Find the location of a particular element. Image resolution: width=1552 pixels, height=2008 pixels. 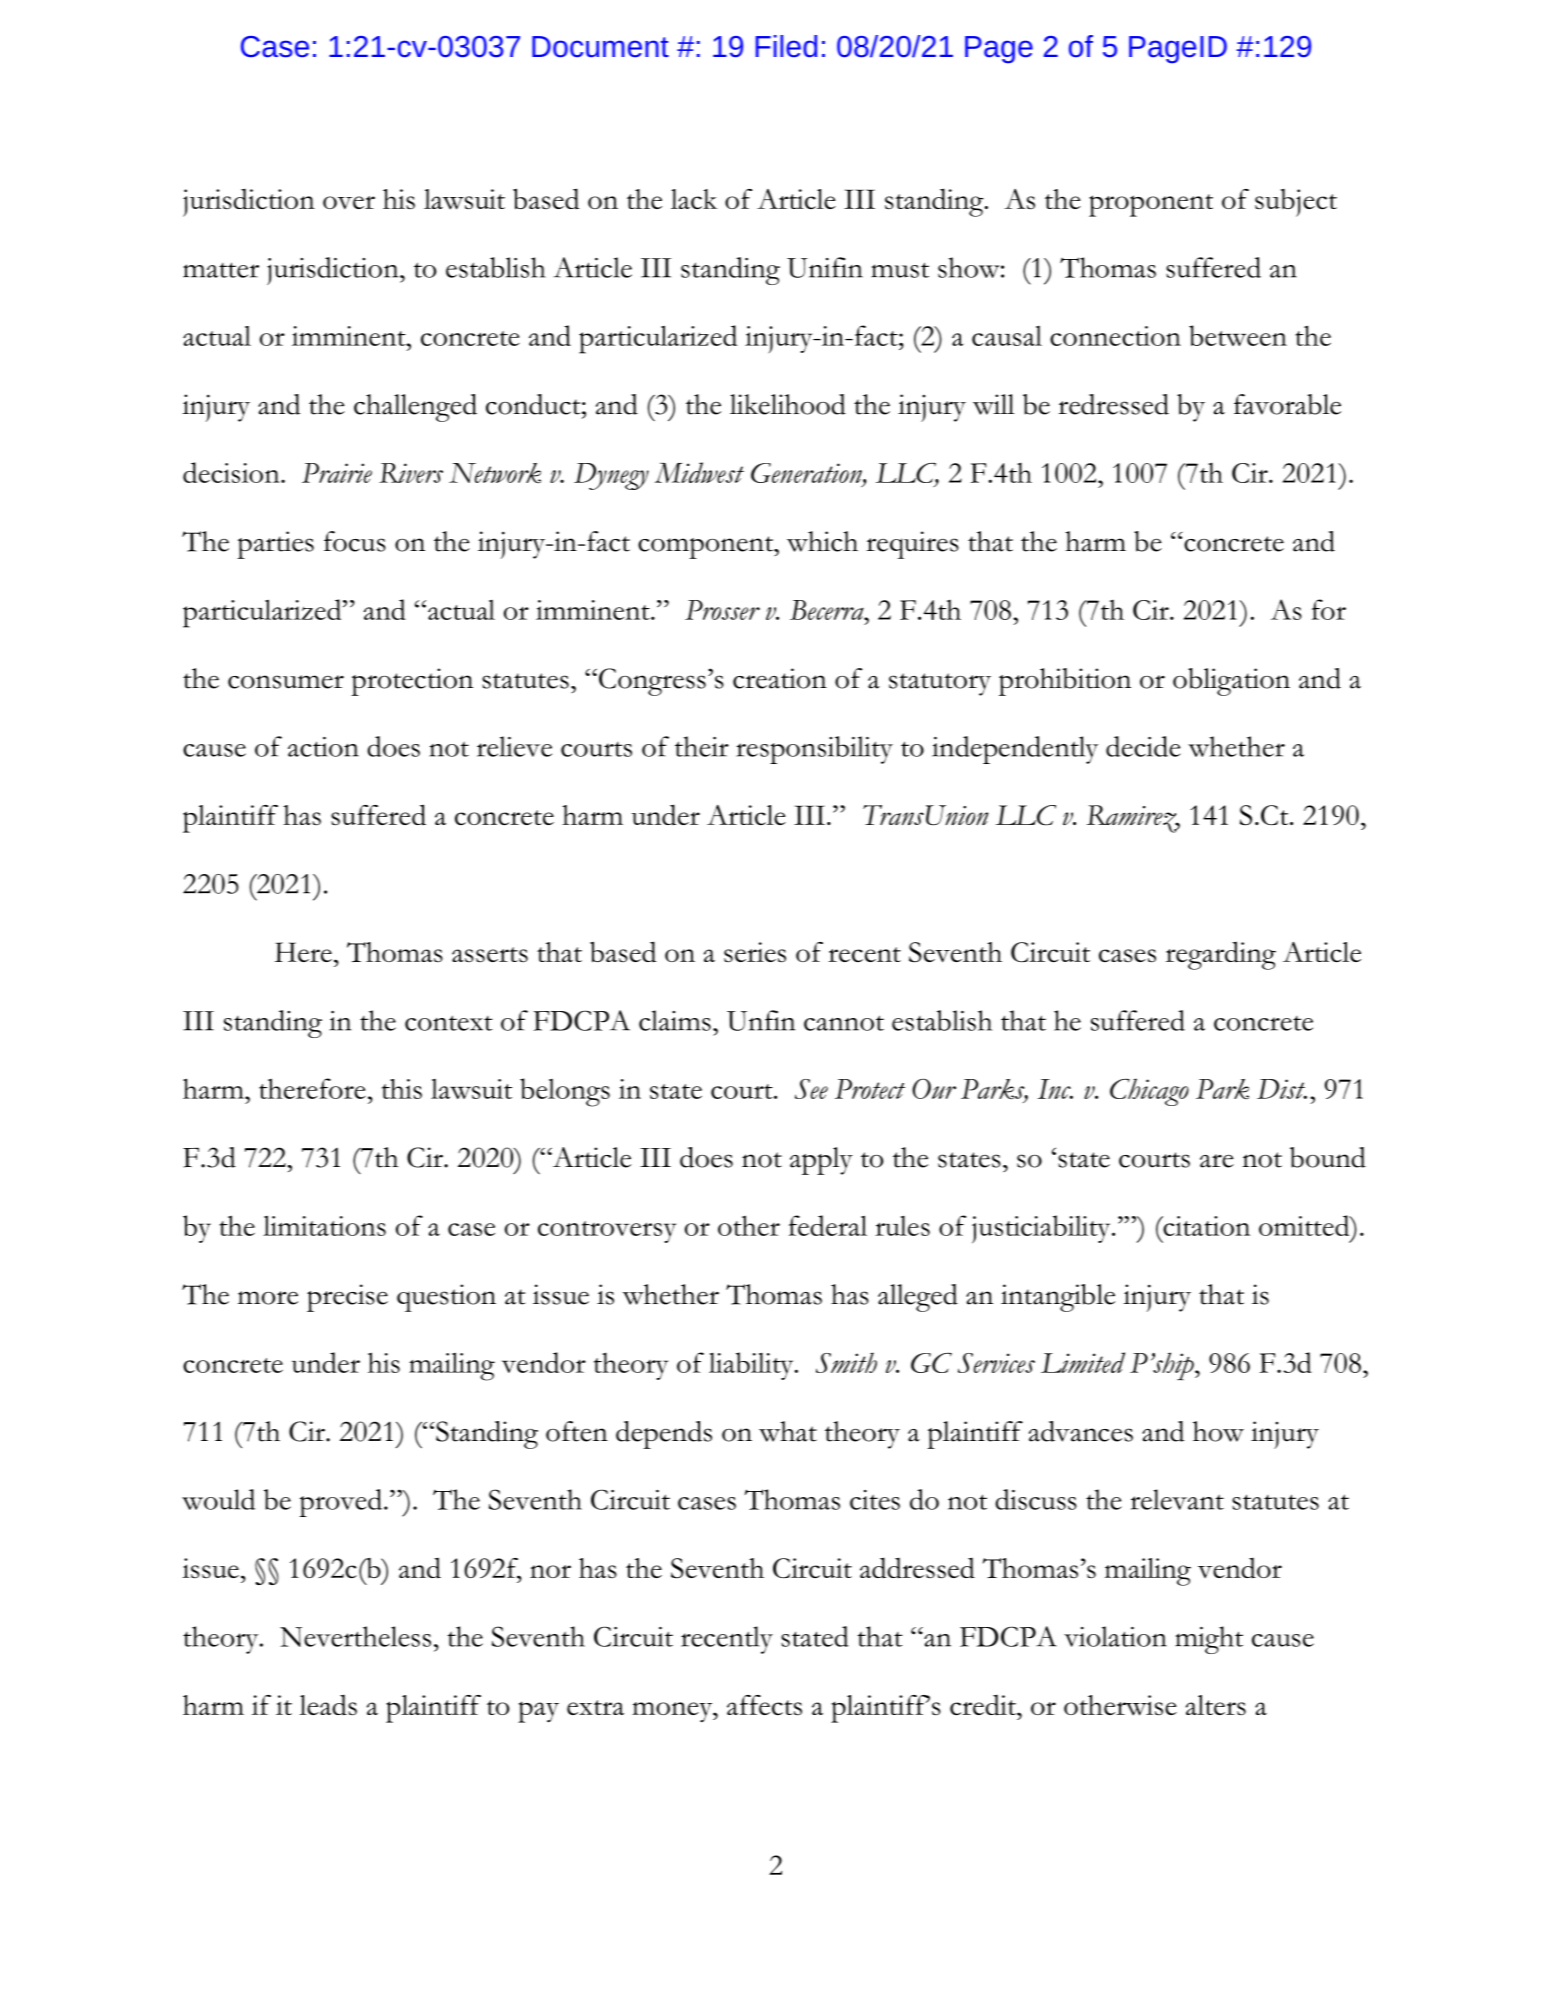

Nevertheless is located at coordinates (355, 1636).
